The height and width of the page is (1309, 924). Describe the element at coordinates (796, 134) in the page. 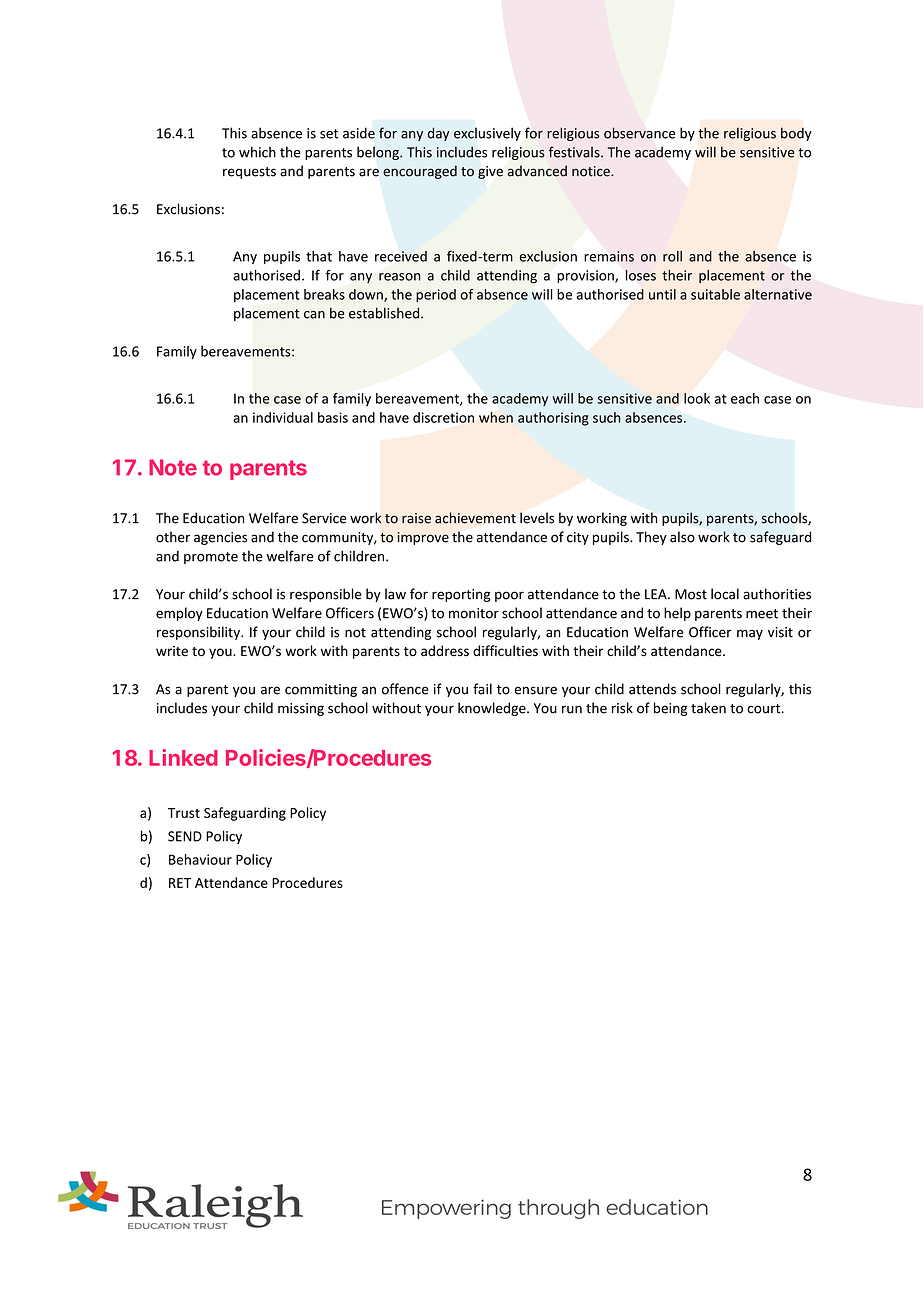

I see `body` at that location.
